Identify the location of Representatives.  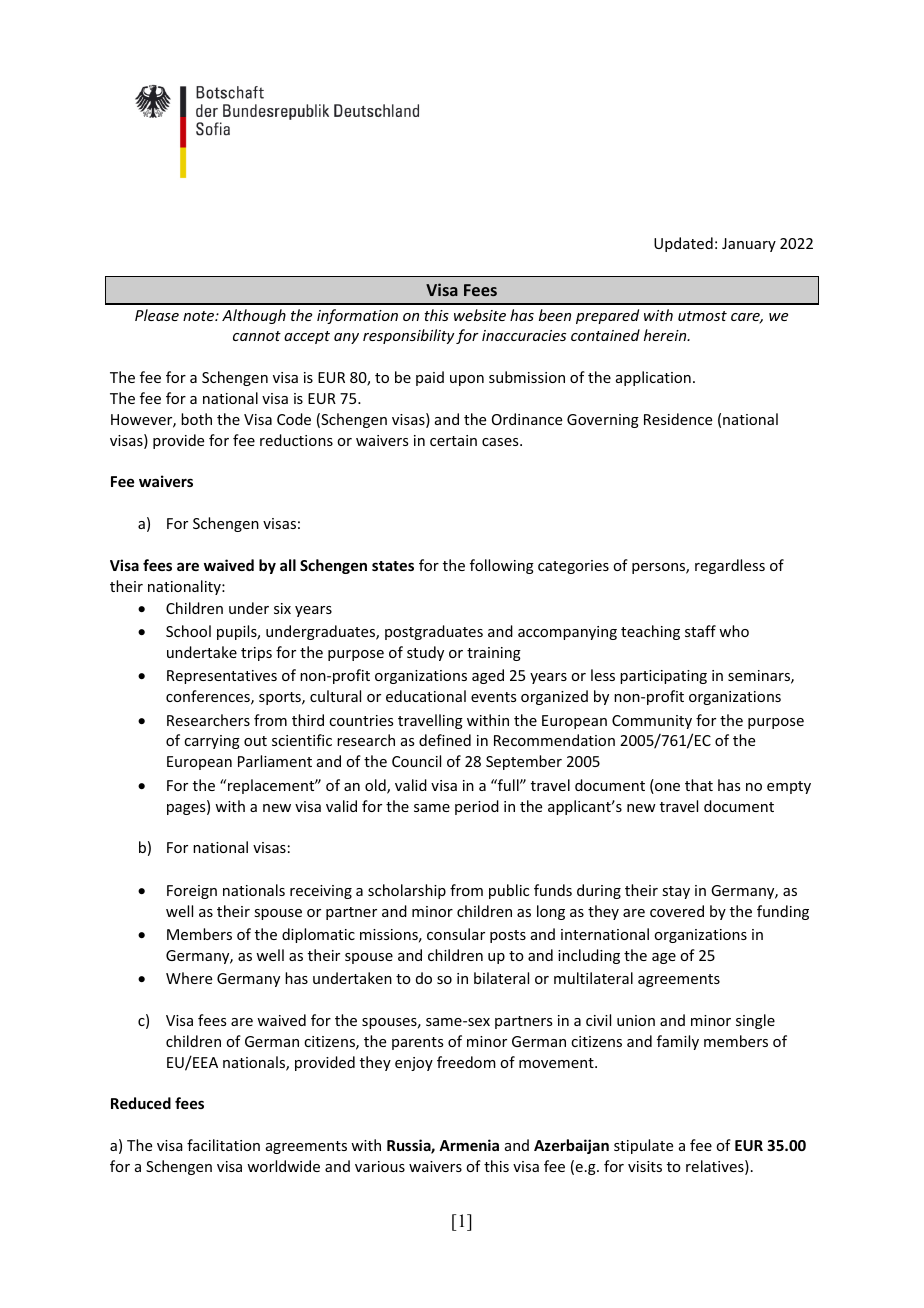
(222, 677).
